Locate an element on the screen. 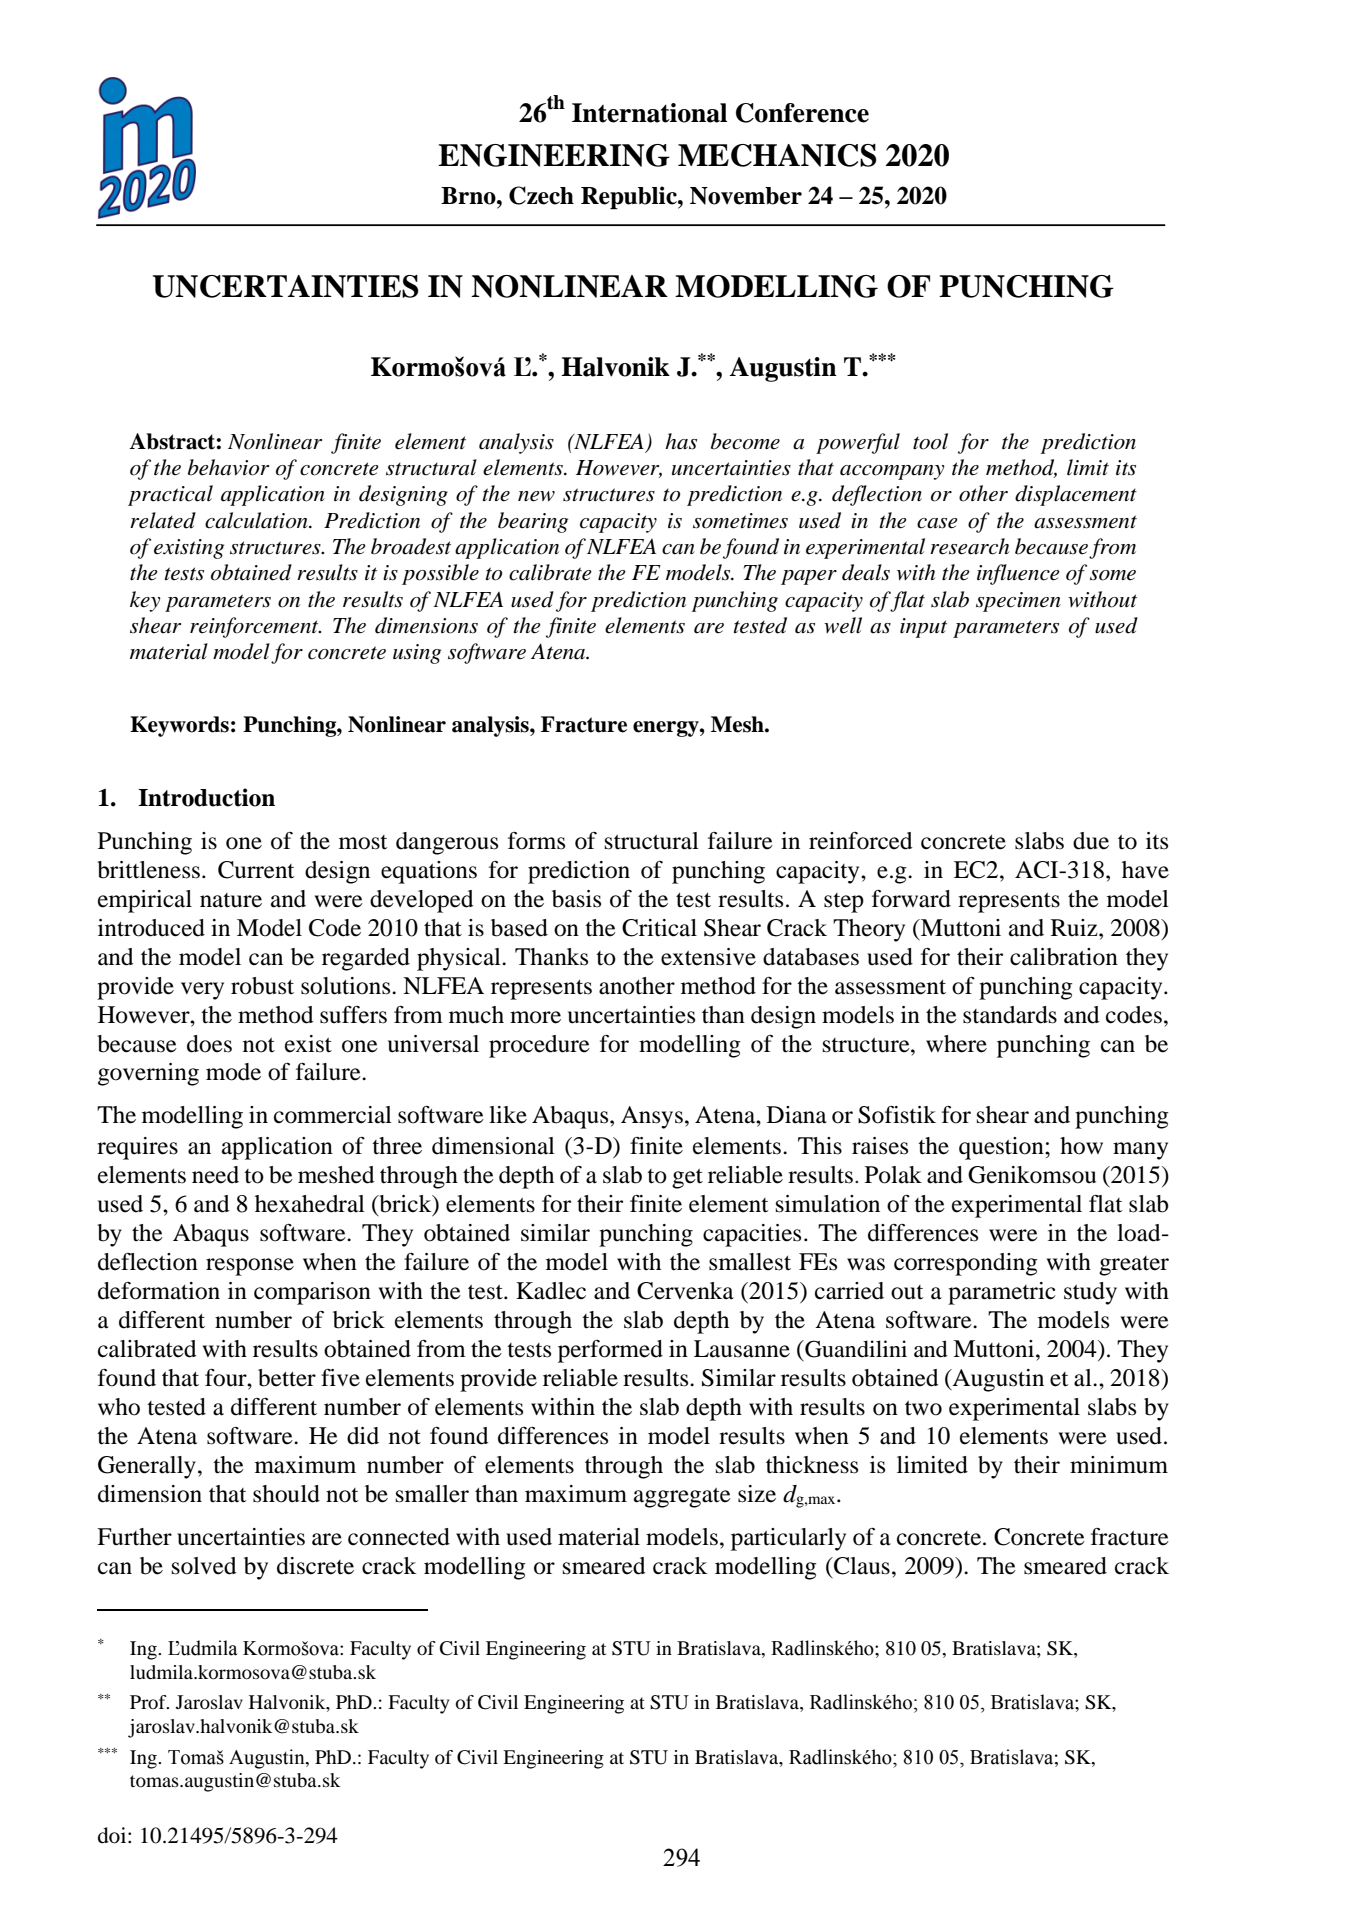 Image resolution: width=1364 pixels, height=1929 pixels. Conference is located at coordinates (802, 113).
